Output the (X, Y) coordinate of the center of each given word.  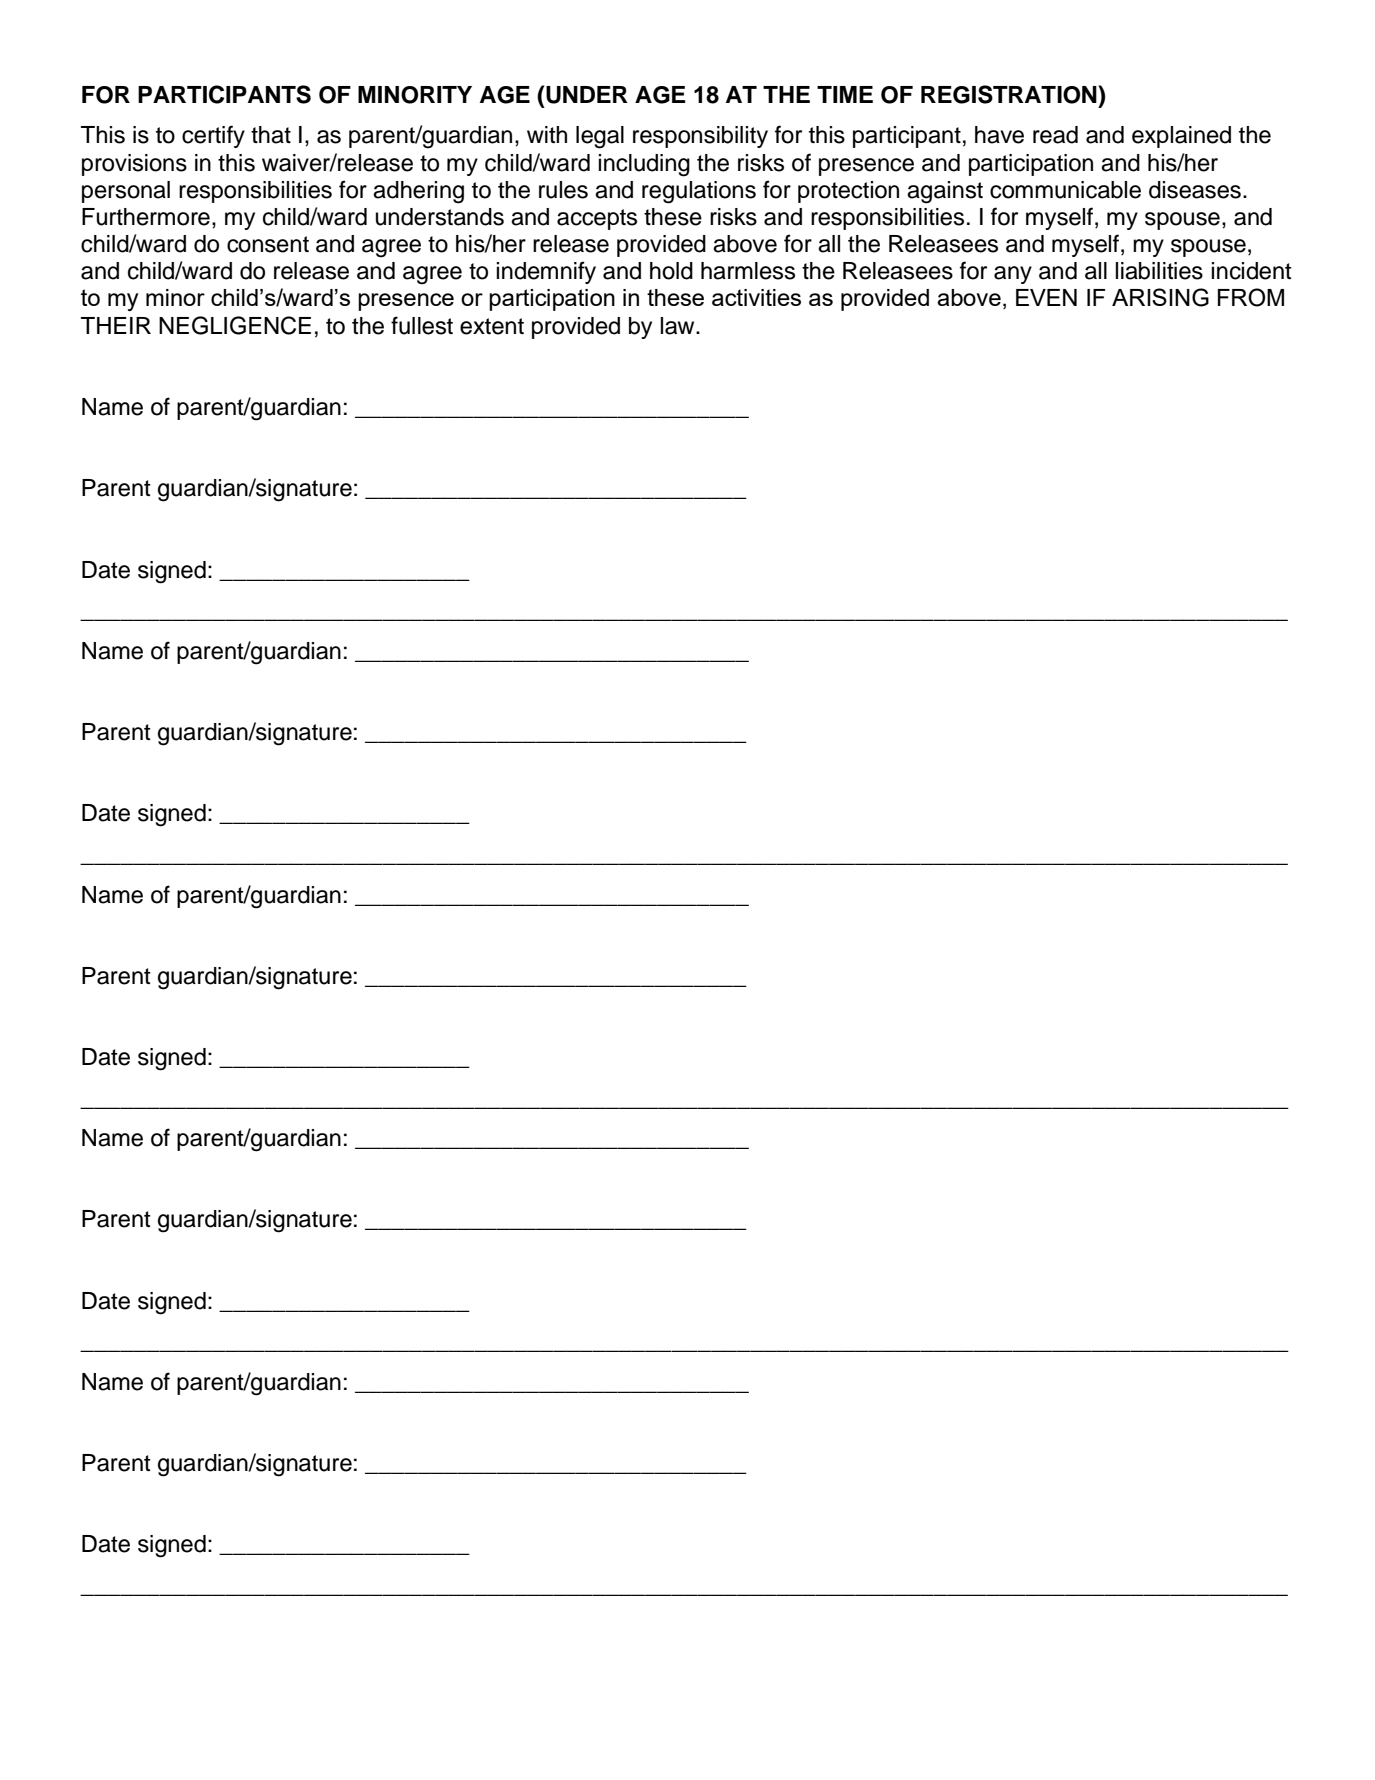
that (271, 135)
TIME (845, 94)
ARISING (1160, 297)
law (678, 326)
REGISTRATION (1010, 94)
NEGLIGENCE (235, 325)
